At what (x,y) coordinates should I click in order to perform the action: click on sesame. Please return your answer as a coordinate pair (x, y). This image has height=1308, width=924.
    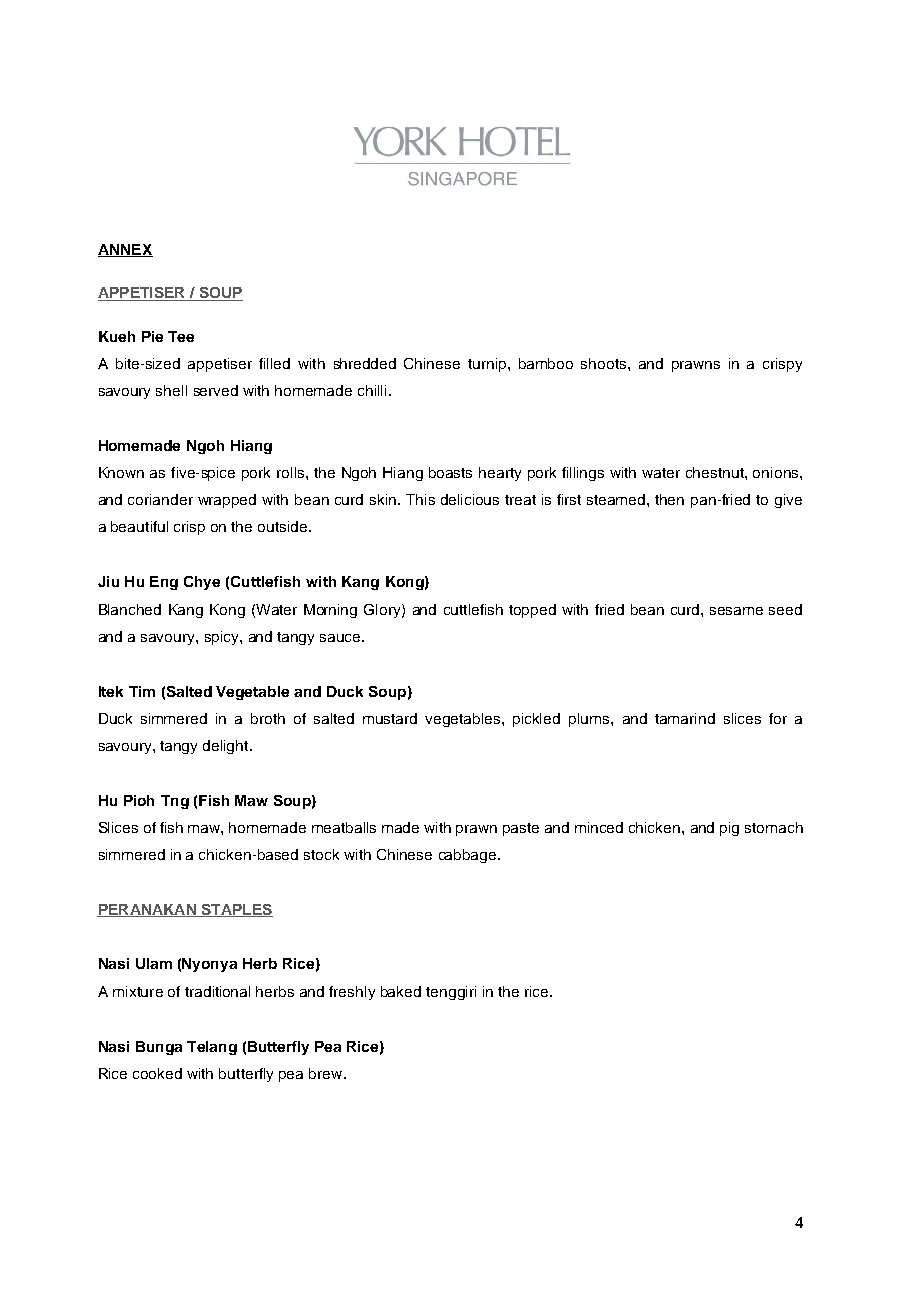
    Looking at the image, I should click on (736, 611).
